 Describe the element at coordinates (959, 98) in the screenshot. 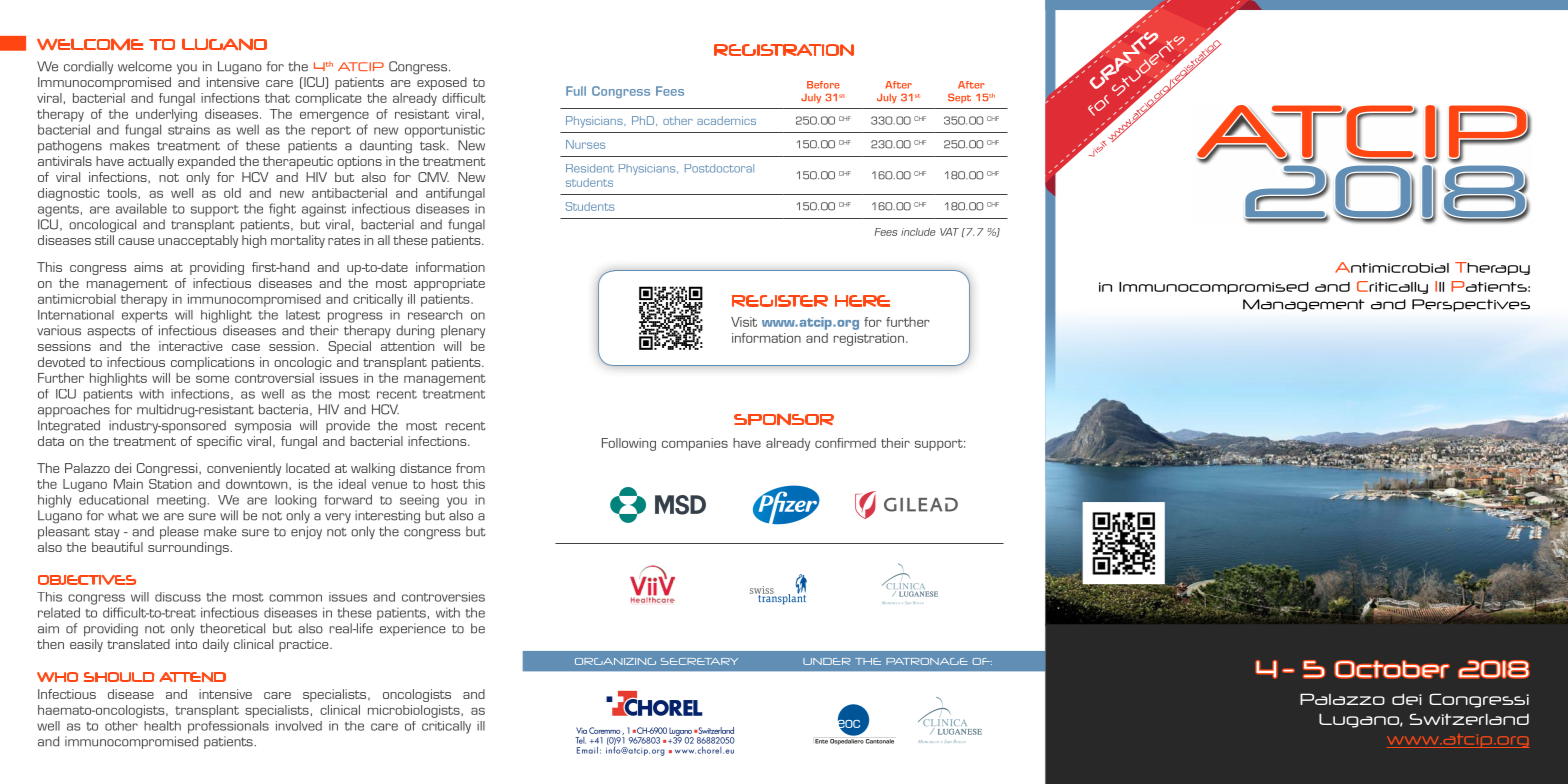

I see `Sept` at that location.
